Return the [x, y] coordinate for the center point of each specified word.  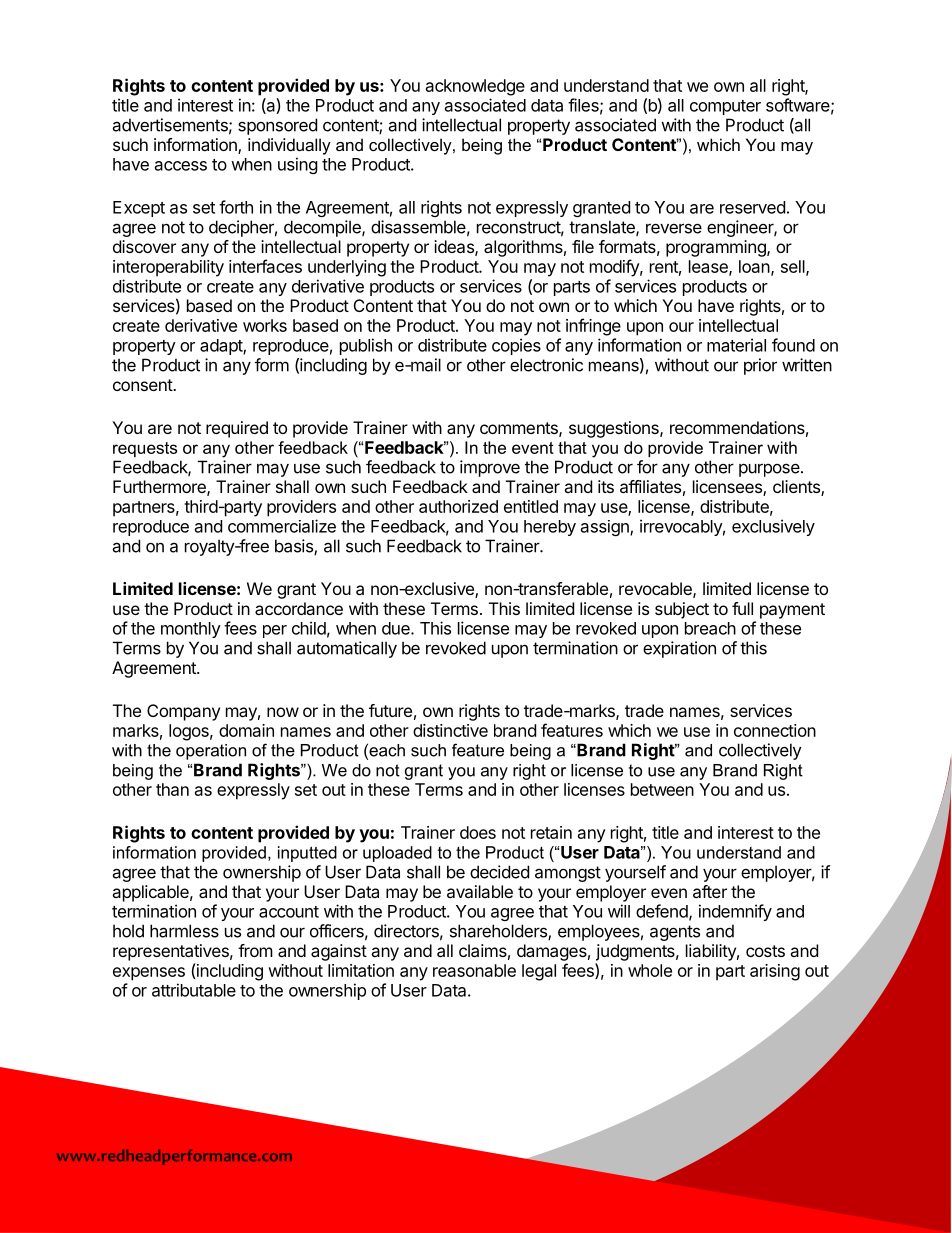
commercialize [282, 526]
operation [211, 752]
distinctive [450, 730]
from [255, 950]
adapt [222, 347]
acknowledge [475, 87]
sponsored [277, 126]
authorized [458, 506]
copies [516, 346]
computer [725, 107]
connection [775, 730]
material [736, 345]
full [742, 608]
